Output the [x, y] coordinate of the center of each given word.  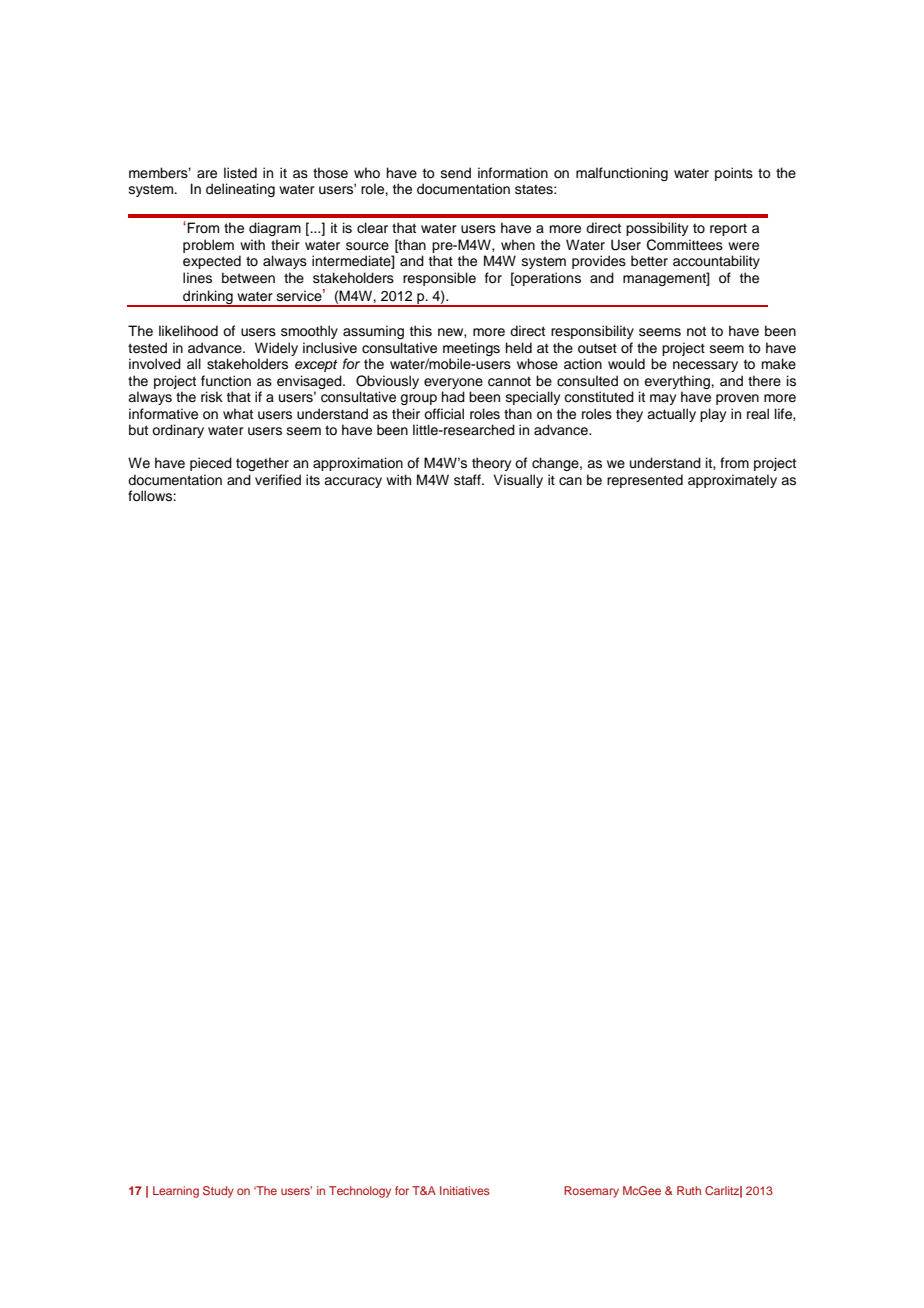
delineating [240, 190]
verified [278, 480]
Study [218, 1192]
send [456, 173]
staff [468, 480]
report [728, 229]
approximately [732, 481]
